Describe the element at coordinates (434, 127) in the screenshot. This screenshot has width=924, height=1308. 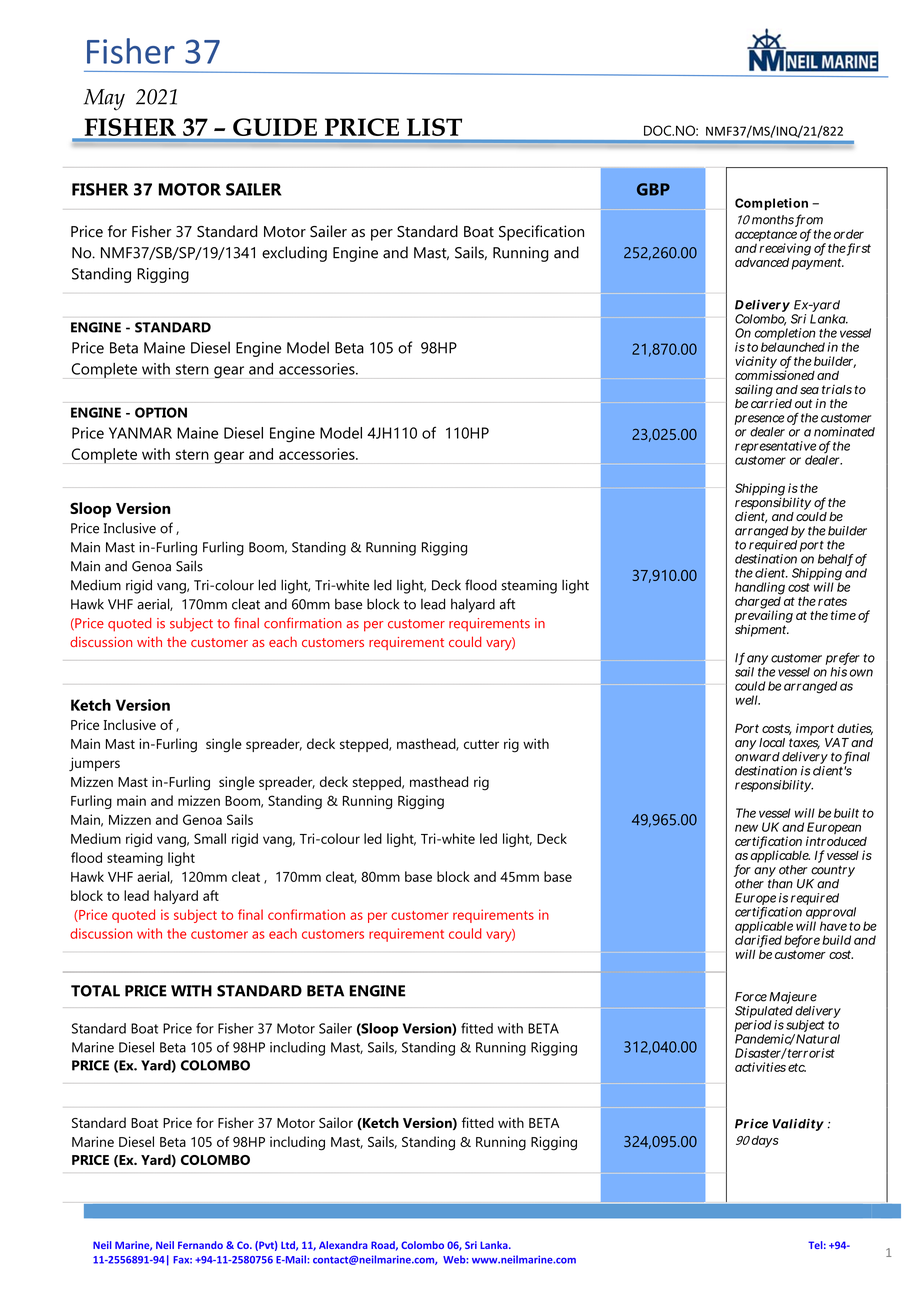
I see `LIST` at that location.
